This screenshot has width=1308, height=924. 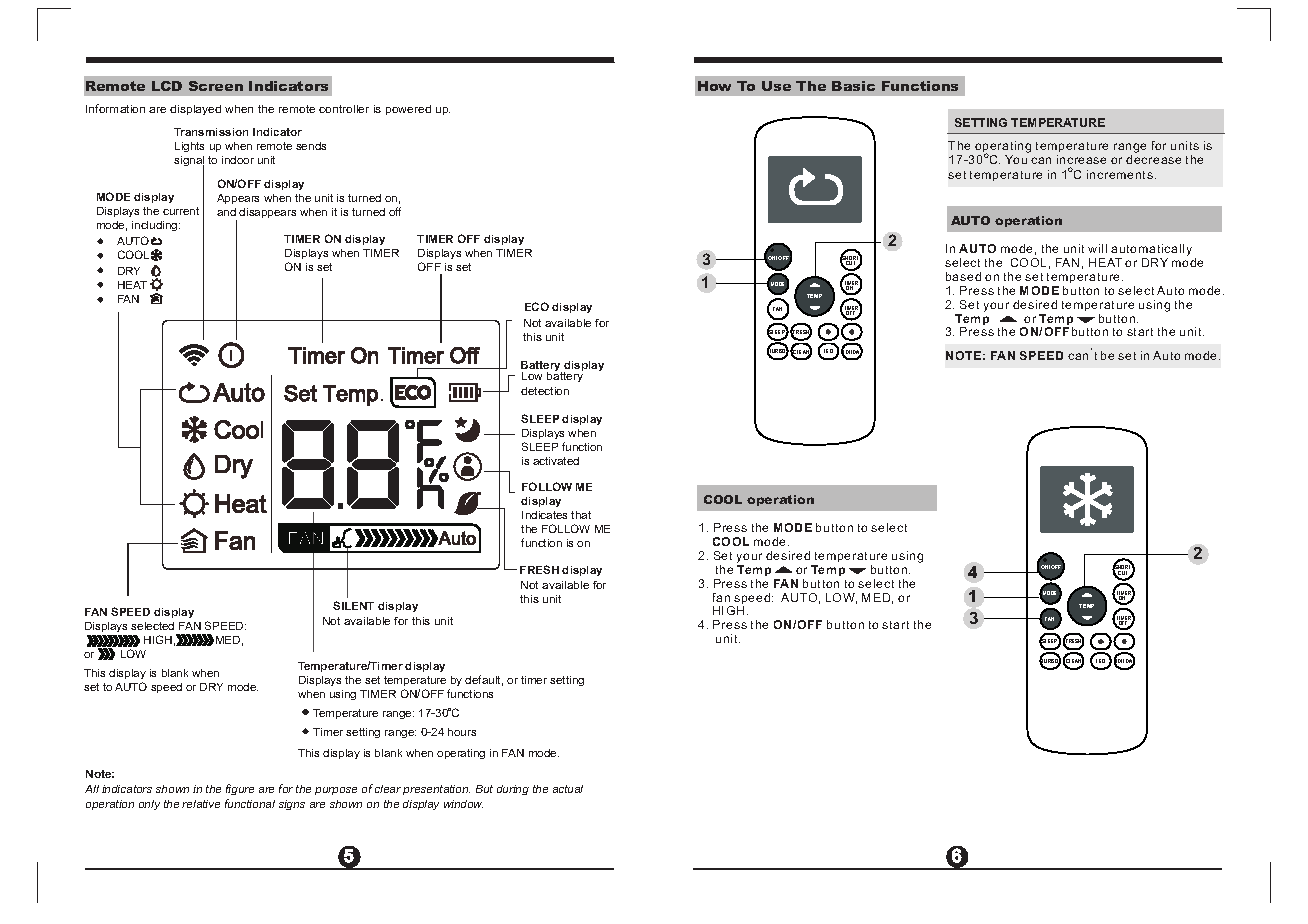 I want to click on actual, so click(x=568, y=789).
